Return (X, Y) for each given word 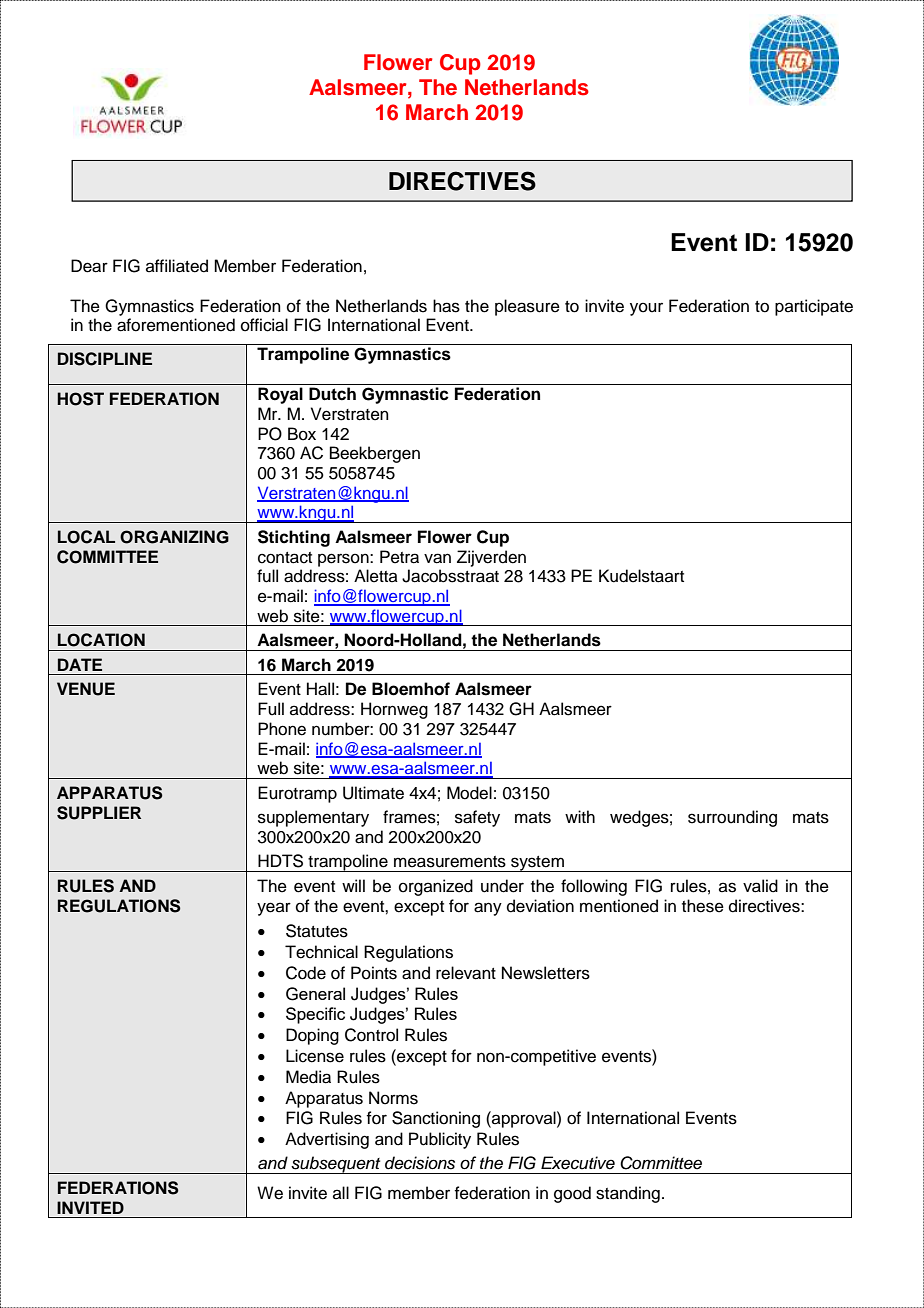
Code (306, 973)
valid (760, 886)
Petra (399, 557)
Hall (320, 689)
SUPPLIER (99, 813)
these (703, 906)
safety (477, 818)
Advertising (327, 1140)
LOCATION (101, 640)
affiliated (177, 266)
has (446, 306)
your (646, 309)
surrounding (732, 818)
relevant (466, 973)
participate (814, 307)
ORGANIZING (174, 537)
